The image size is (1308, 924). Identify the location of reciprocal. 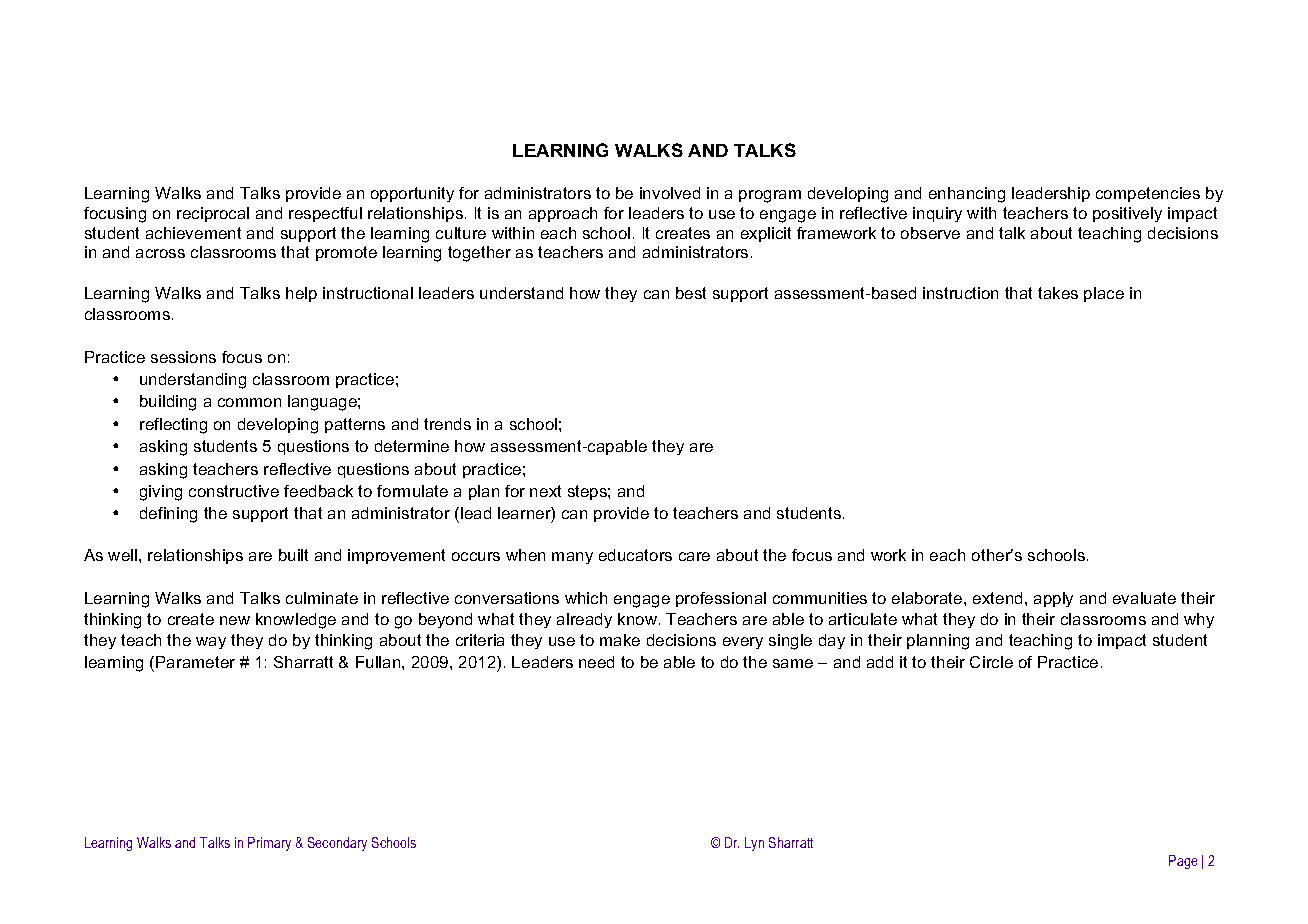
(213, 214).
